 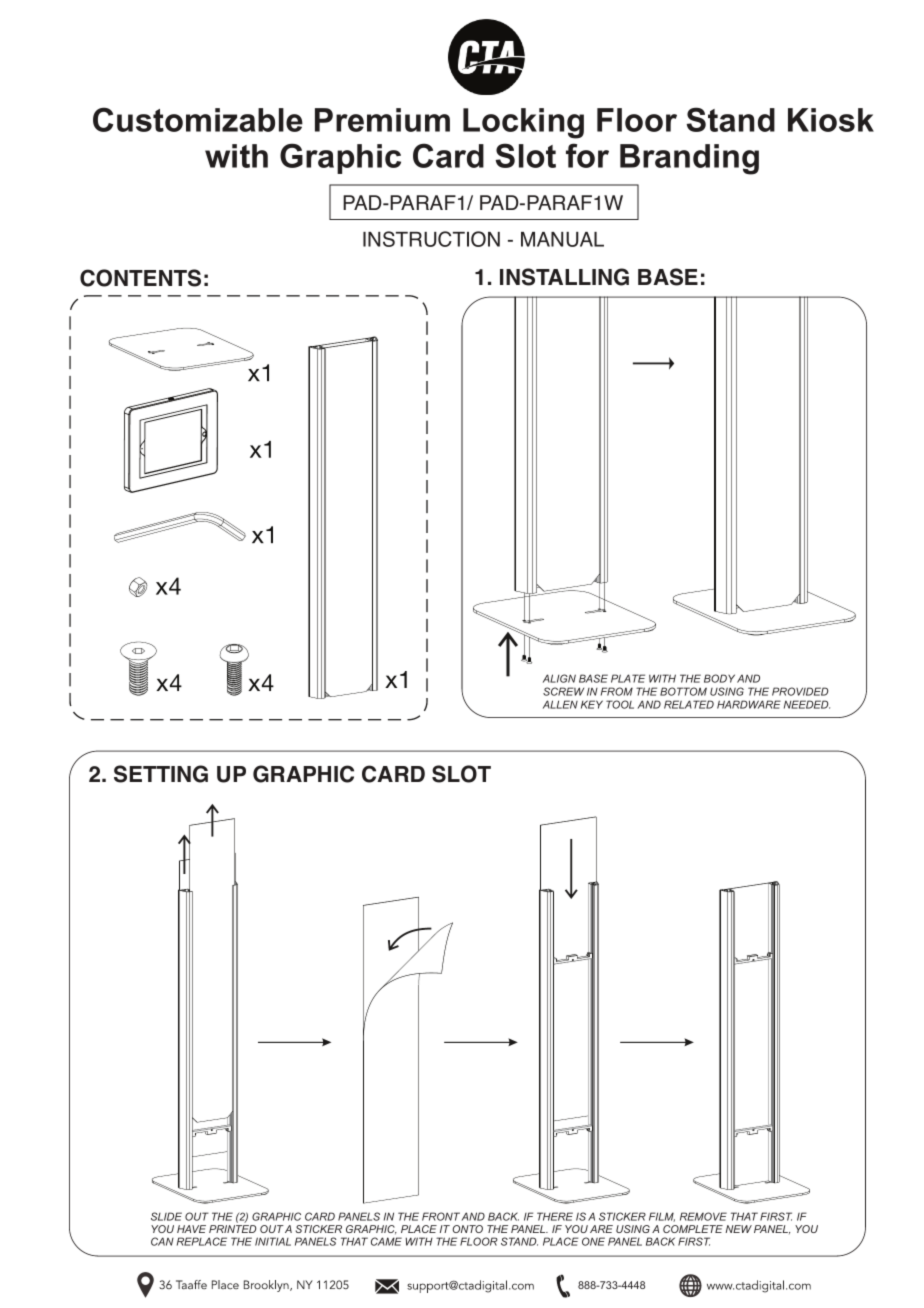 I want to click on HARDWARE, so click(x=749, y=704).
